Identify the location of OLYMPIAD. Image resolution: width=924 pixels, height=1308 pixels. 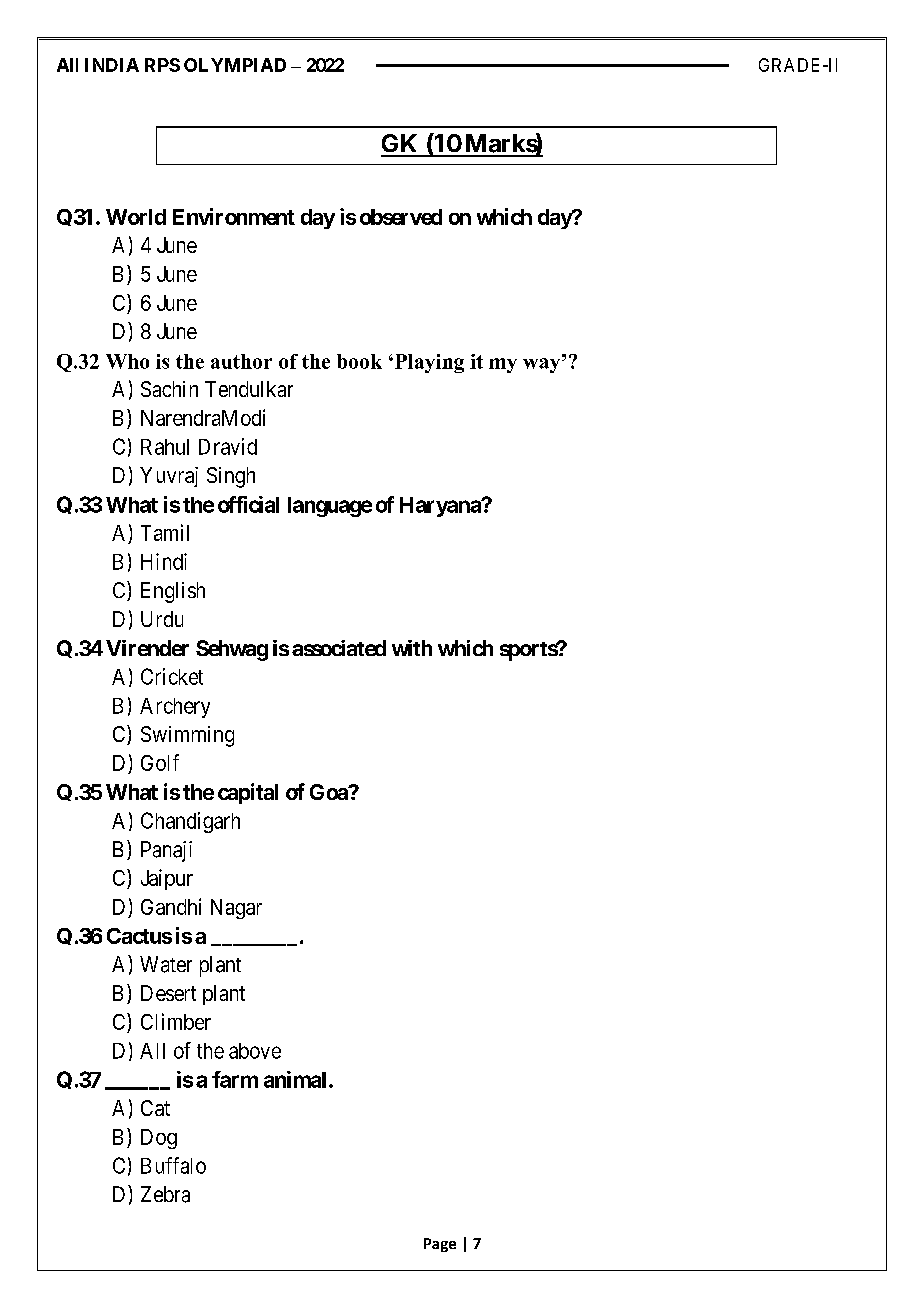
(235, 65).
